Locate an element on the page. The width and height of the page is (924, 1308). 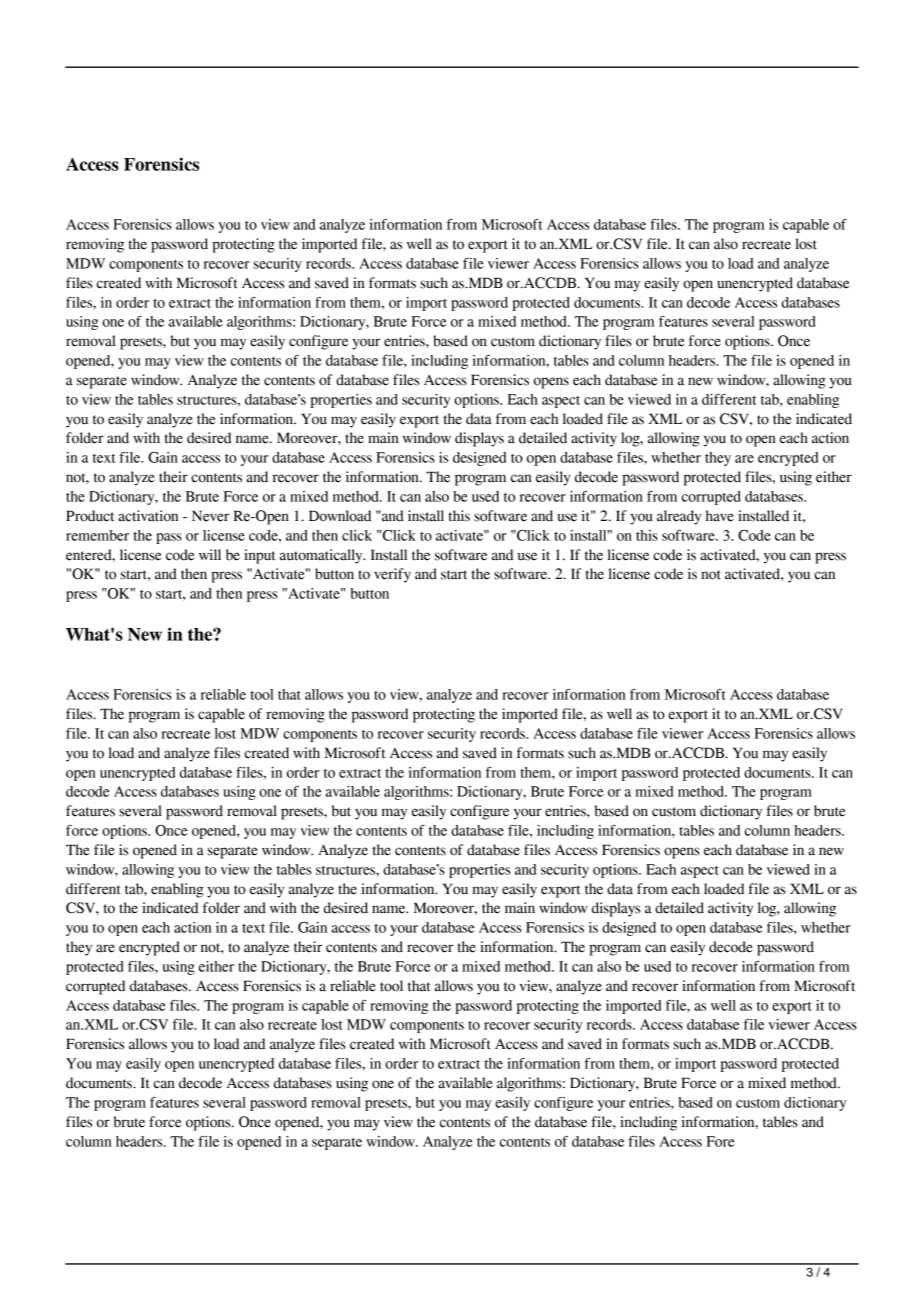
activation is located at coordinates (148, 516).
